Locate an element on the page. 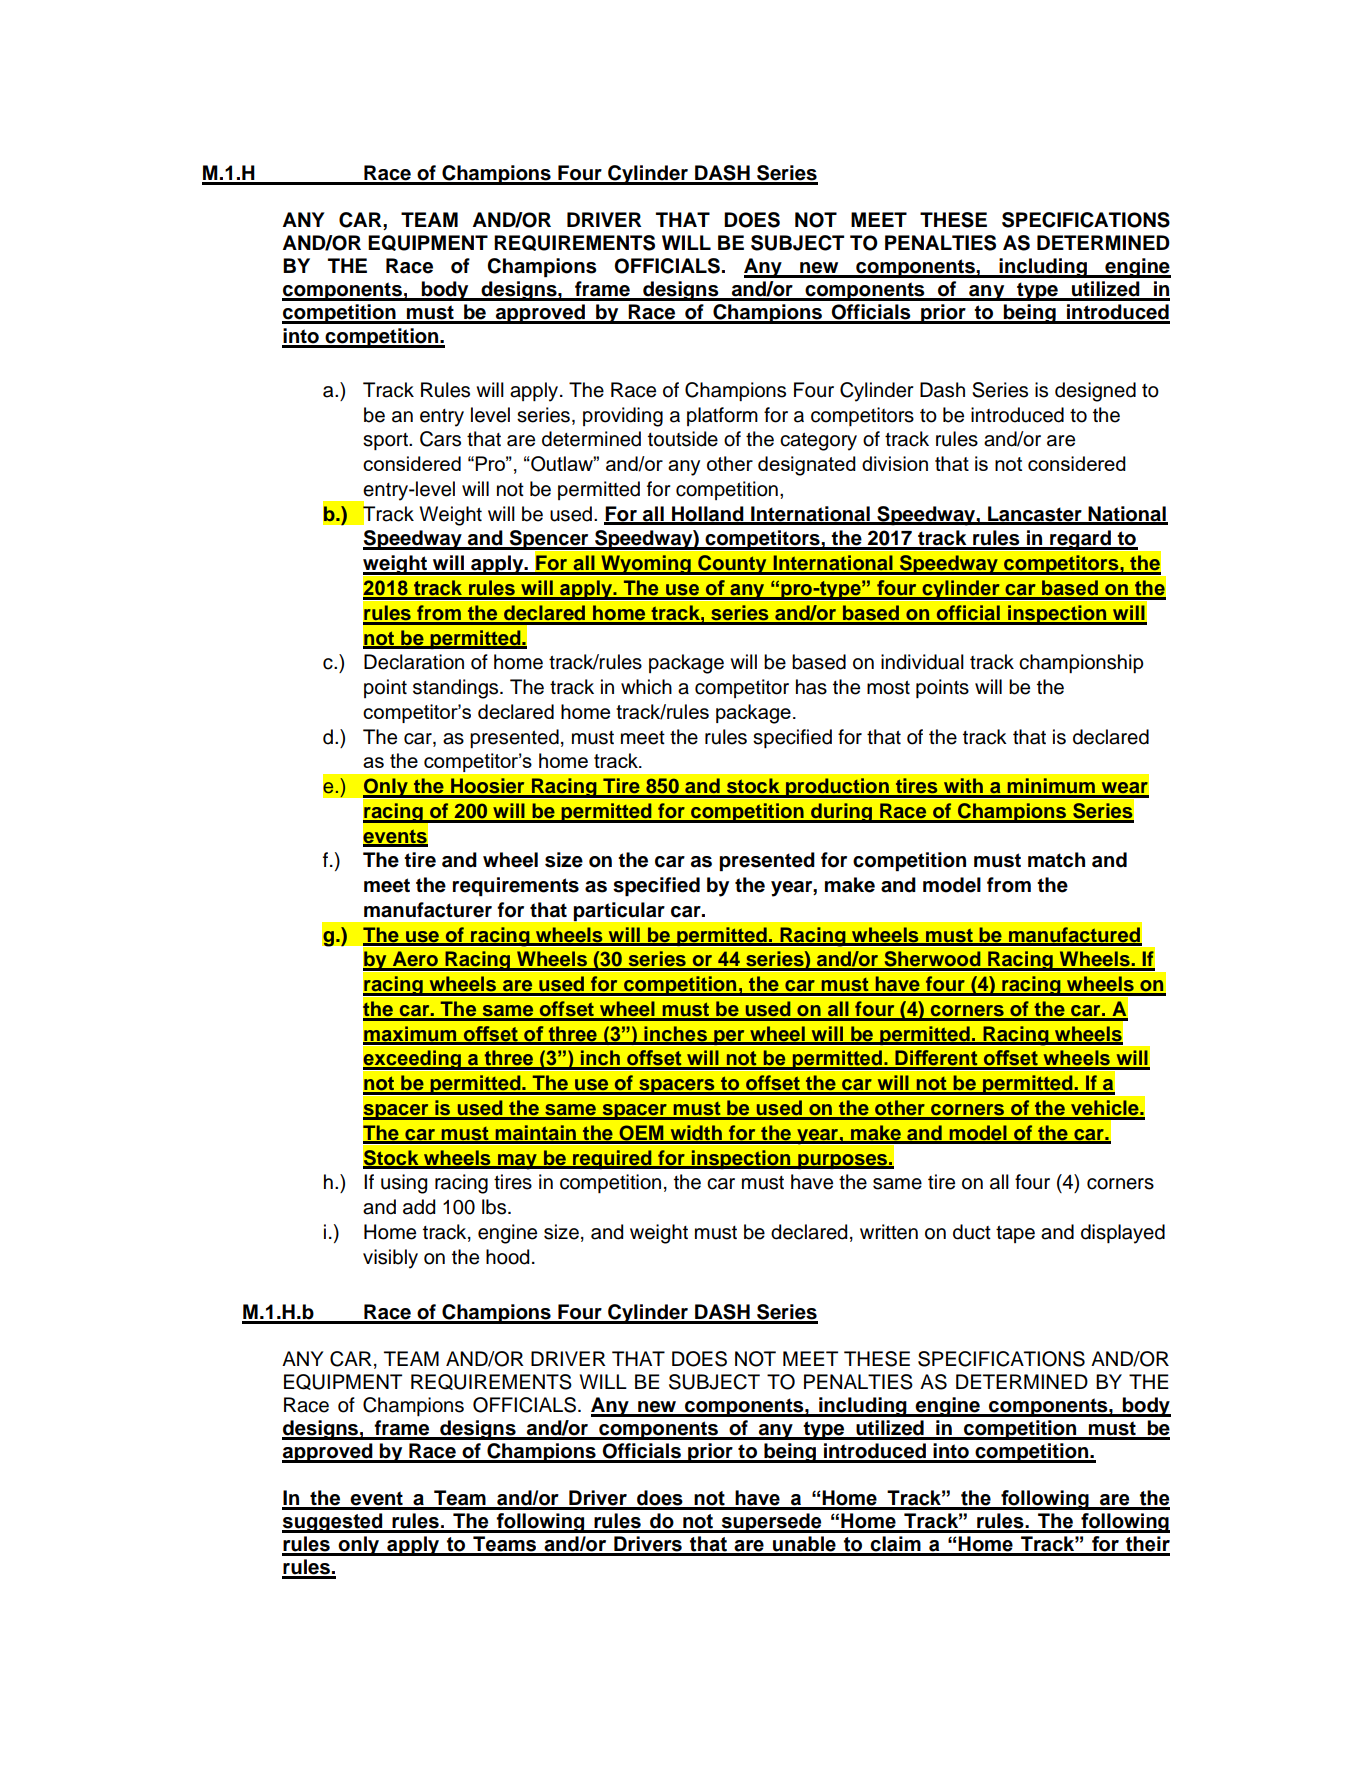 The image size is (1372, 1776). individual is located at coordinates (922, 662).
